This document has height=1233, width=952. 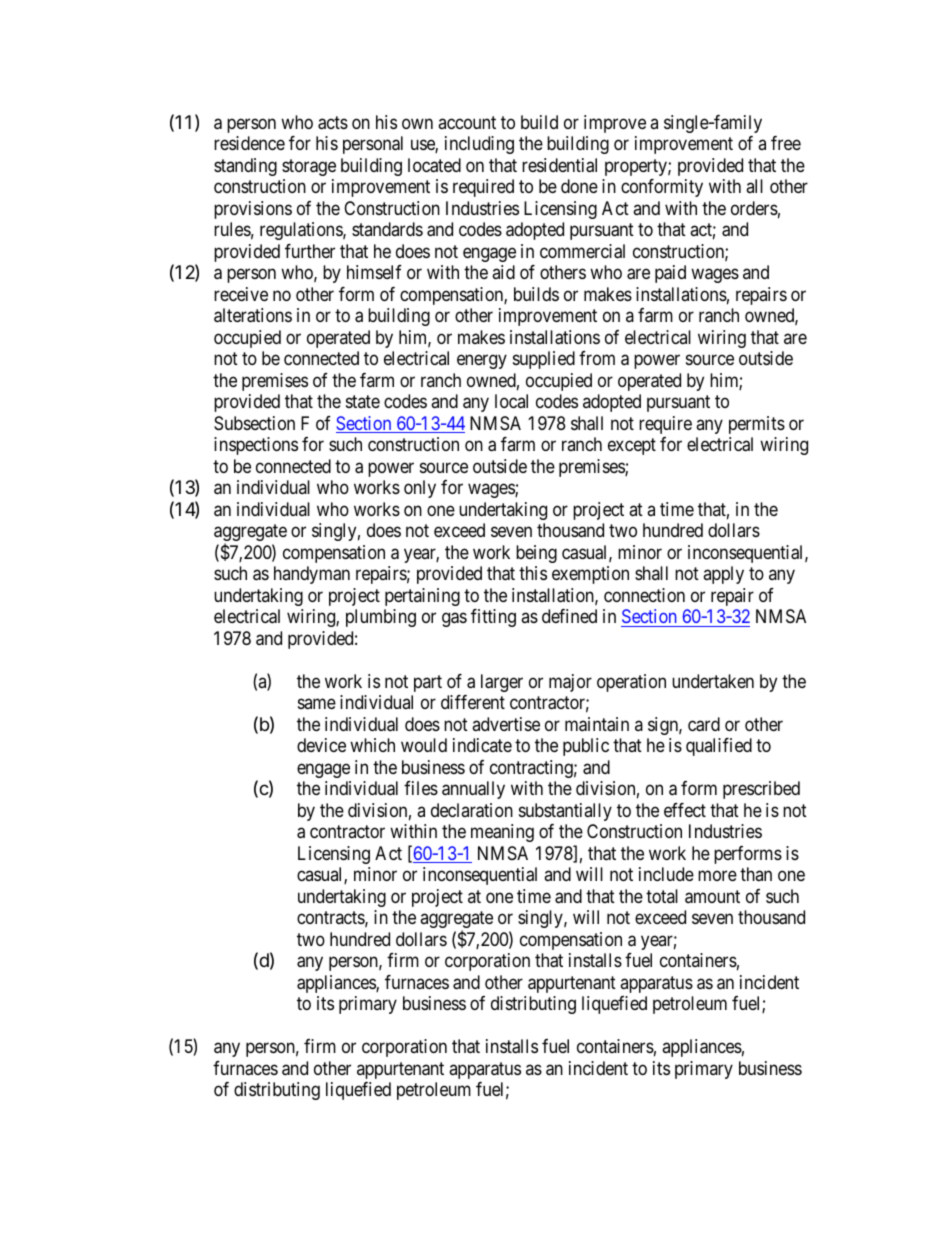 What do you see at coordinates (312, 575) in the document?
I see `handyman` at bounding box center [312, 575].
